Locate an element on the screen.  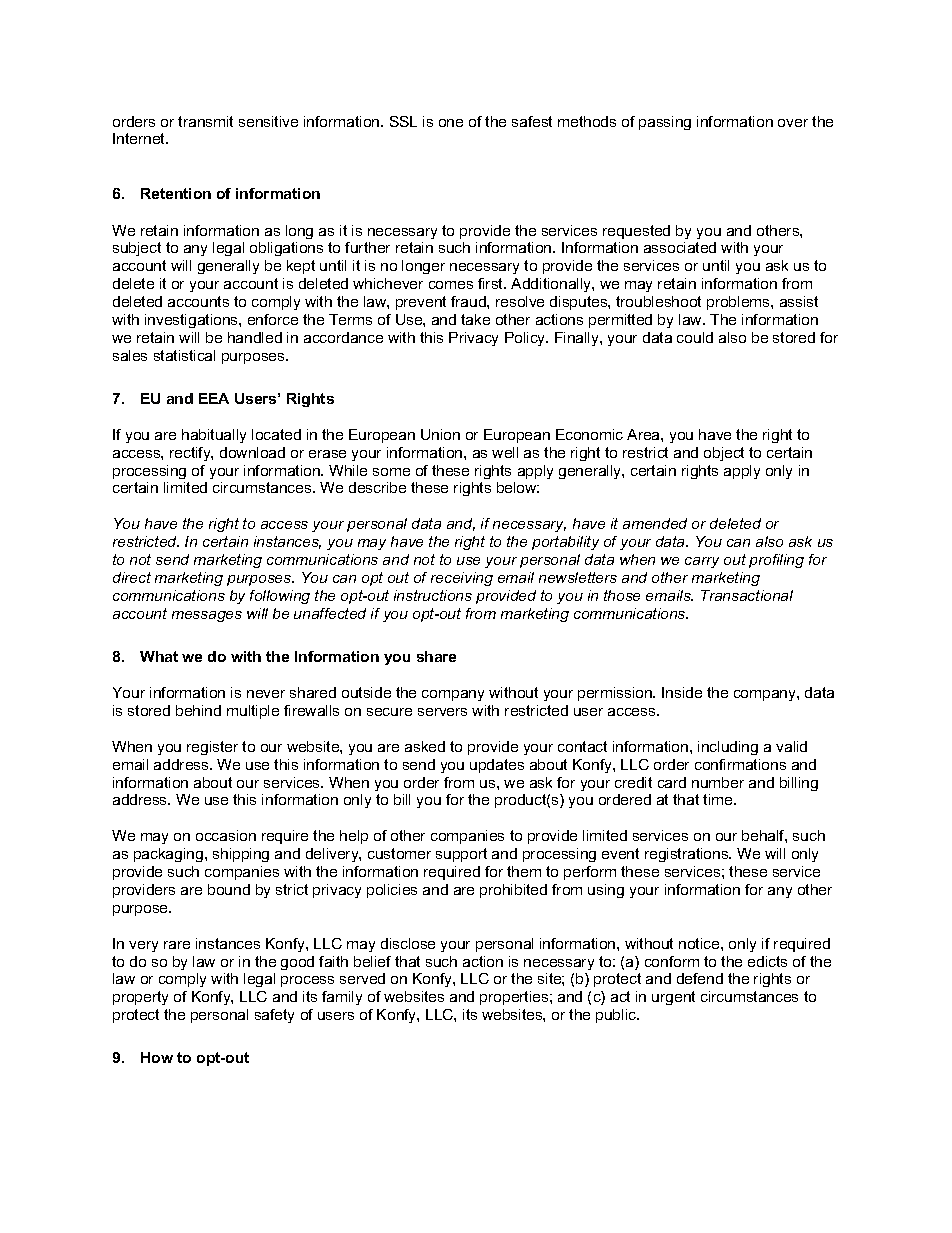
How is located at coordinates (157, 1057).
